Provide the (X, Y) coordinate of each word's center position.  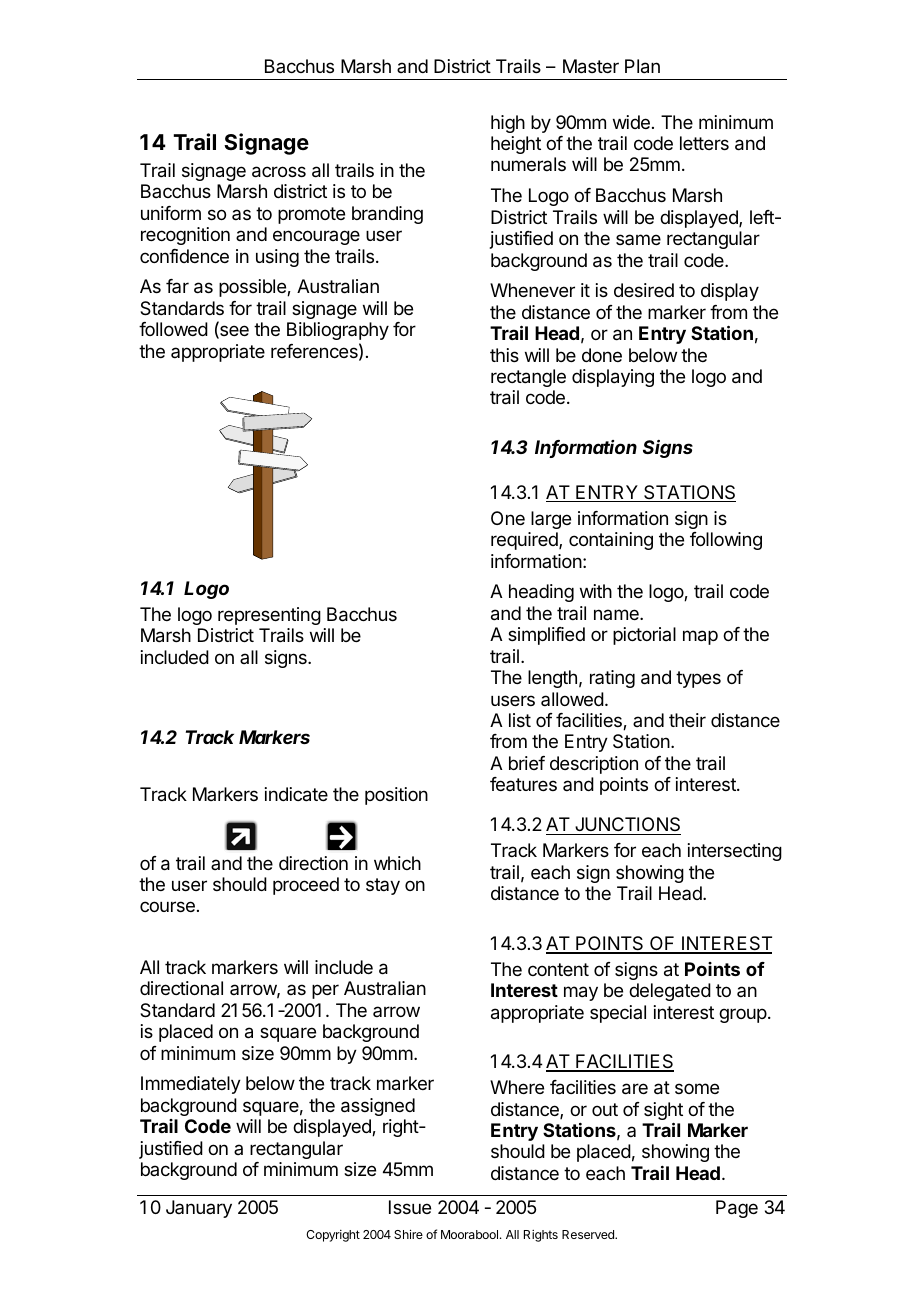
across (279, 172)
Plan (642, 66)
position (396, 796)
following (726, 541)
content (558, 969)
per (325, 991)
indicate (296, 794)
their (687, 720)
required (525, 541)
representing (269, 616)
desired (644, 290)
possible (253, 288)
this (504, 355)
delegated (670, 992)
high (508, 124)
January (199, 1209)
